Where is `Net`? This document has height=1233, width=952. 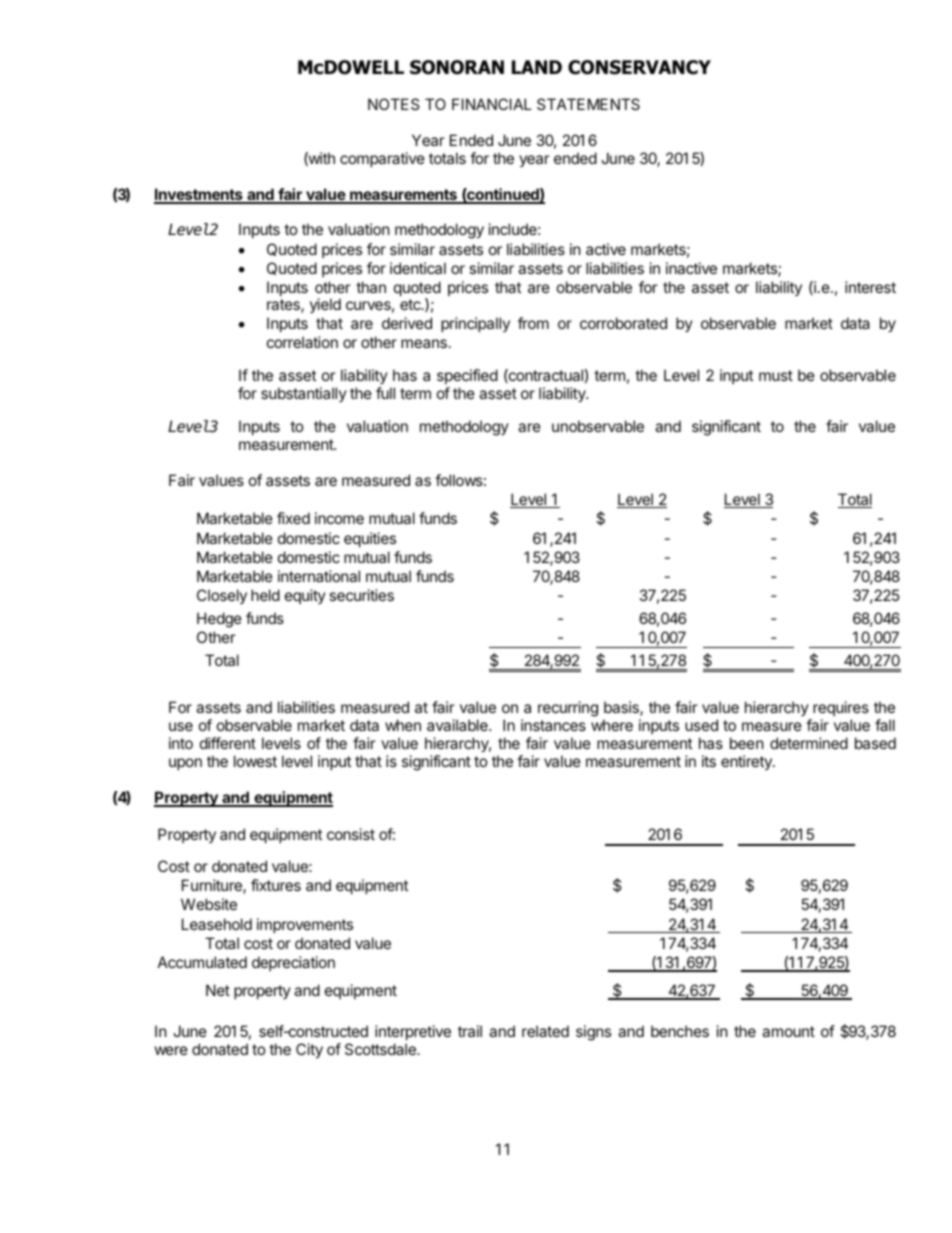
Net is located at coordinates (218, 990).
